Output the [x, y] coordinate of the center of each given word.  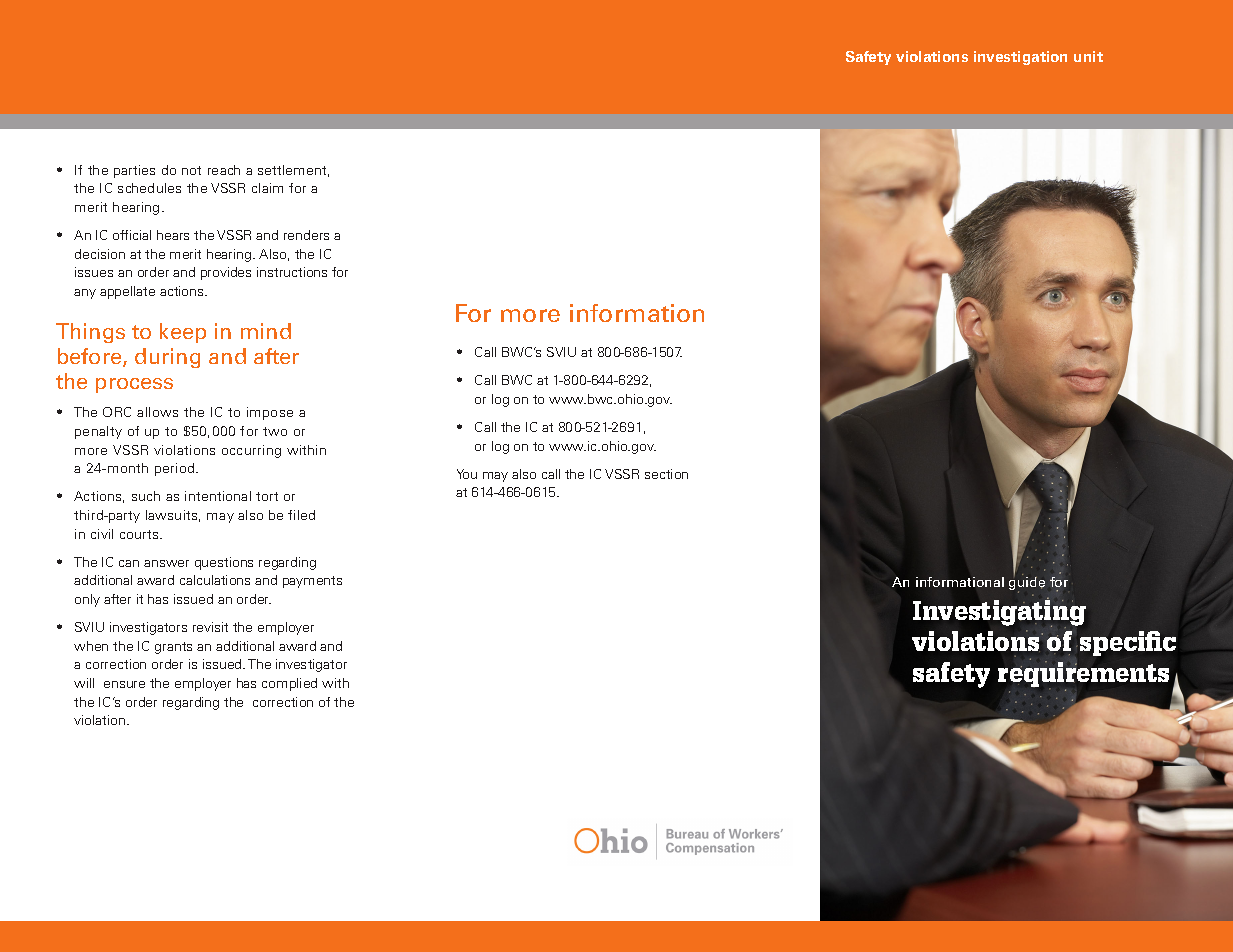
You [467, 474]
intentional [218, 496]
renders [306, 235]
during [167, 358]
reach [224, 170]
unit [1088, 56]
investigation [1020, 58]
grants [173, 648]
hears [173, 235]
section [666, 474]
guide [1027, 584]
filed [301, 515]
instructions [292, 272]
